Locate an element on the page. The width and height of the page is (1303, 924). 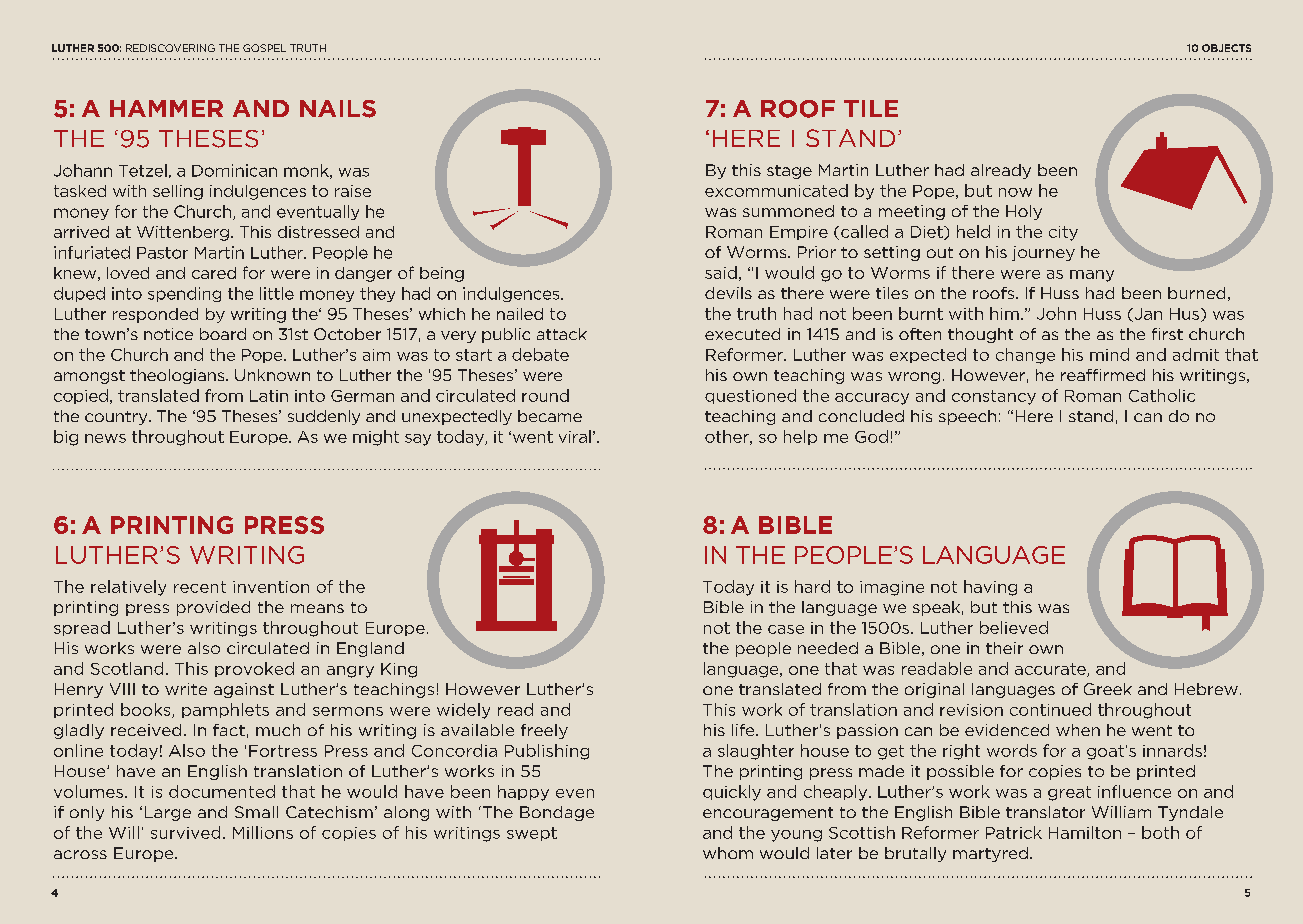
stage is located at coordinates (789, 172).
